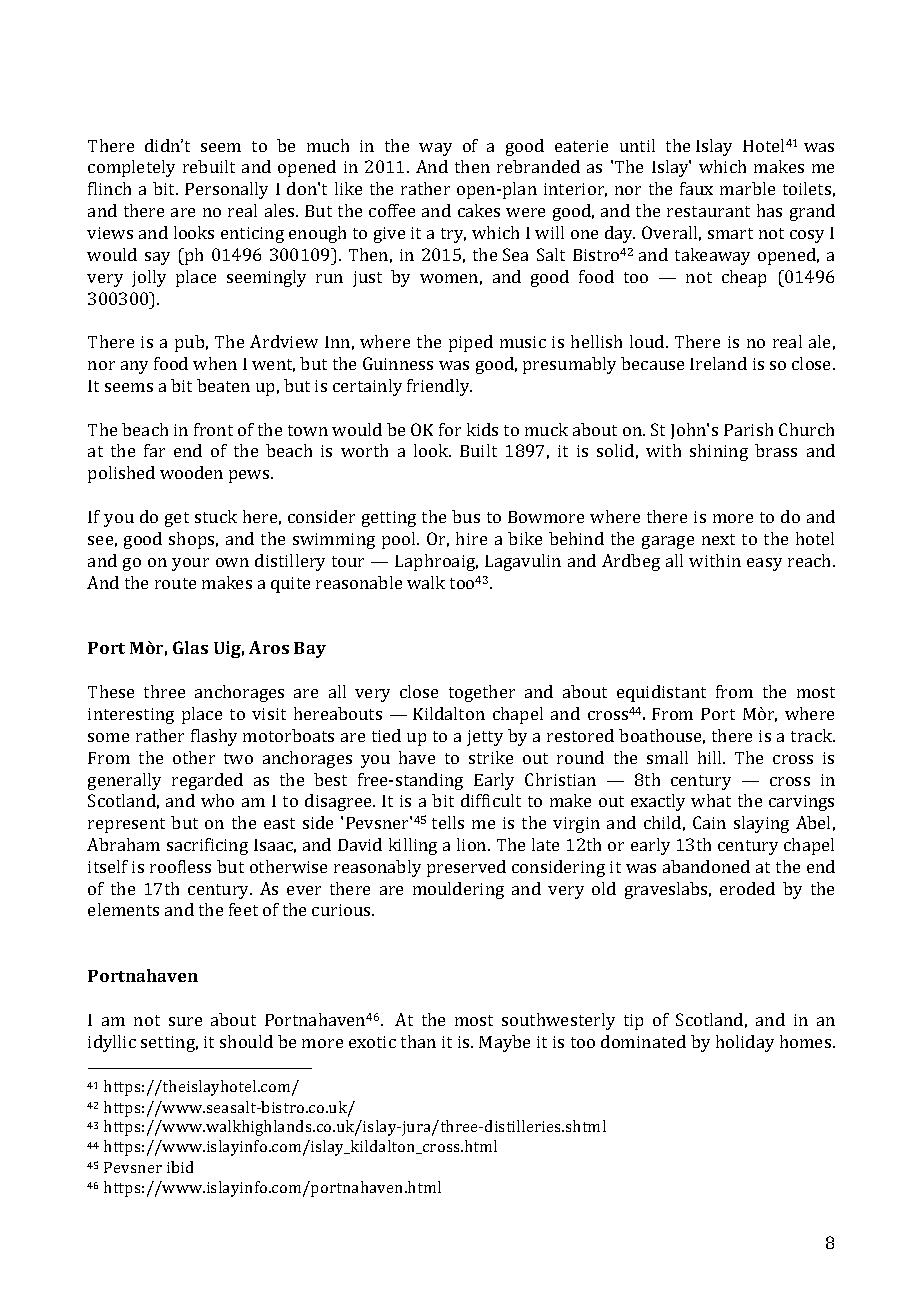  What do you see at coordinates (180, 1167) in the document?
I see `ibid` at bounding box center [180, 1167].
